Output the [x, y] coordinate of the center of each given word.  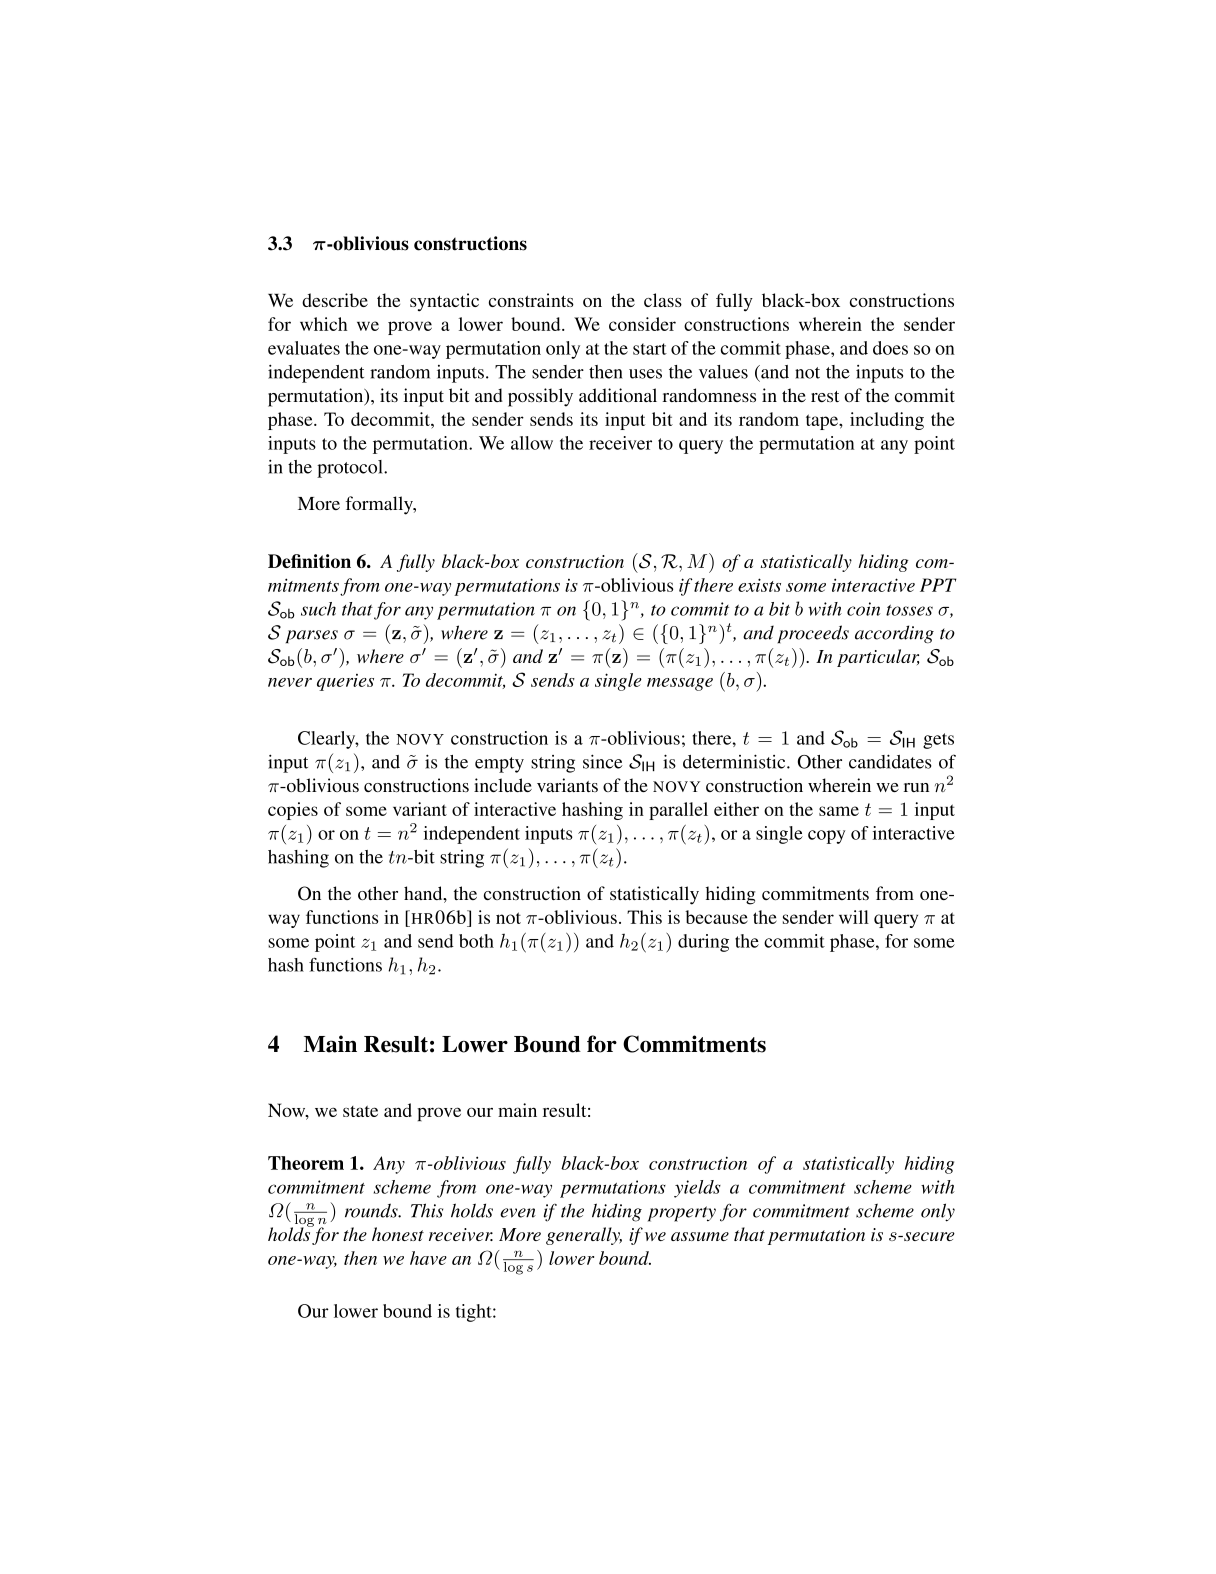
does [890, 348]
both [476, 941]
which [323, 324]
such [318, 609]
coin [863, 609]
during [703, 943]
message [680, 684]
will [854, 917]
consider [642, 324]
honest [398, 1234]
